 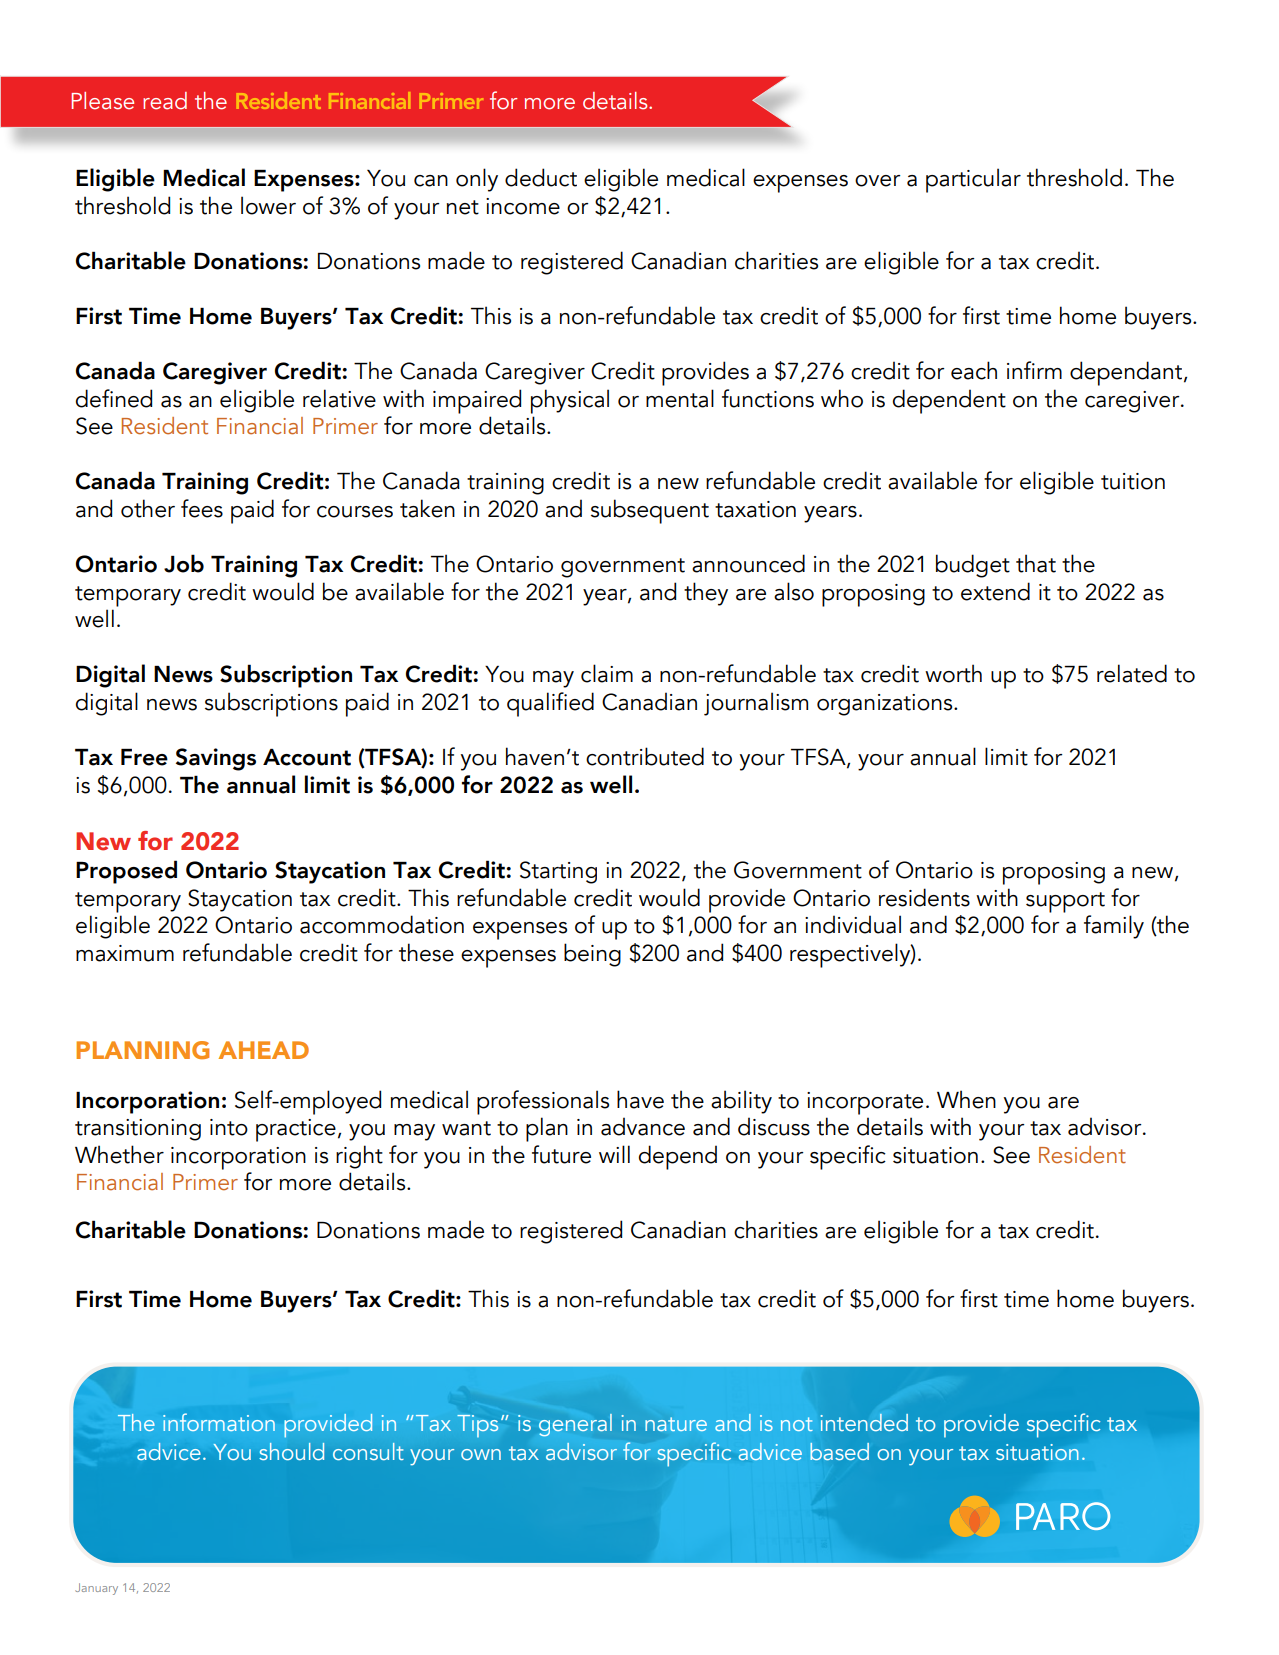 I want to click on support, so click(x=1065, y=902).
